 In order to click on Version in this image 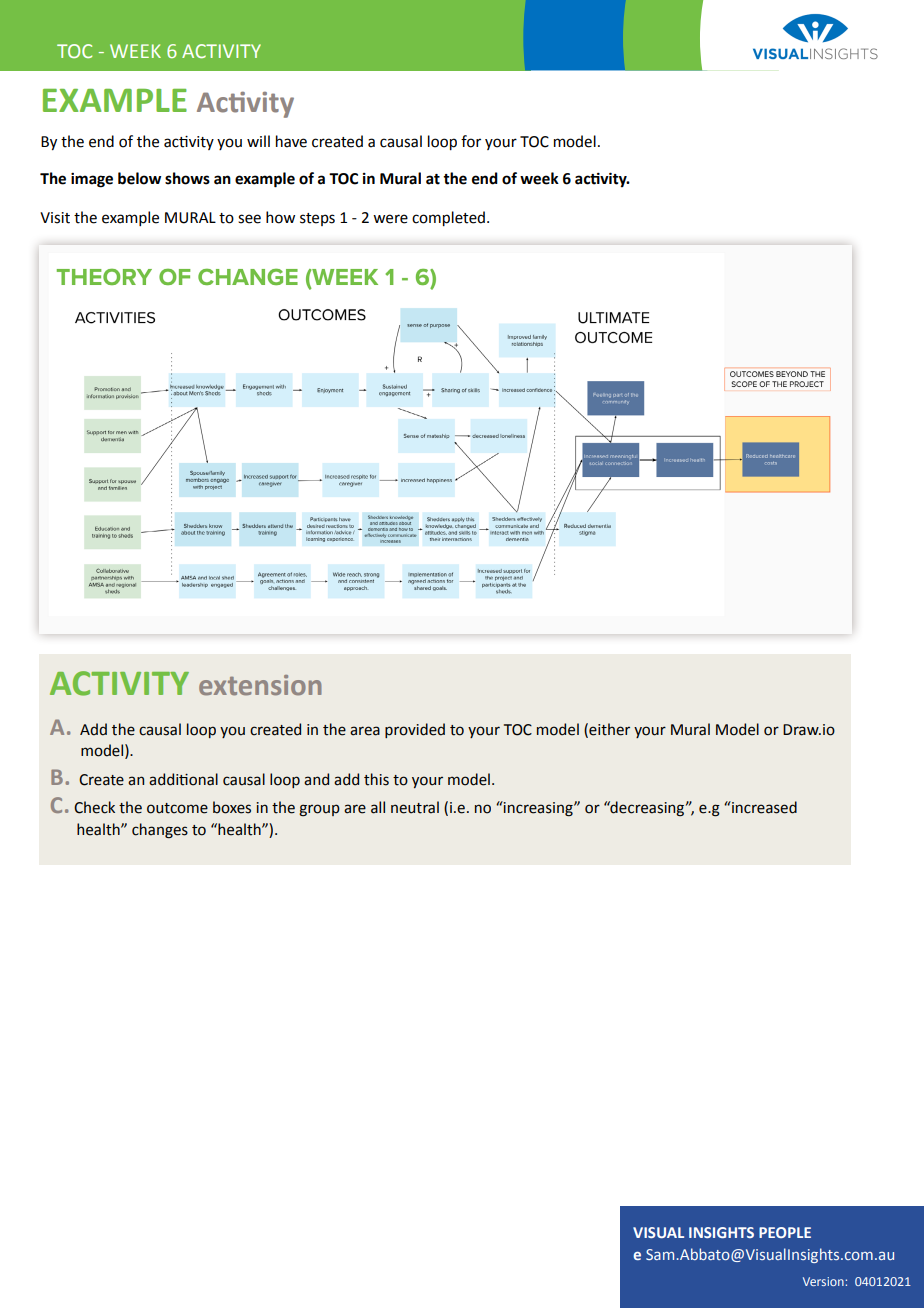, I will do `click(823, 1281)`.
